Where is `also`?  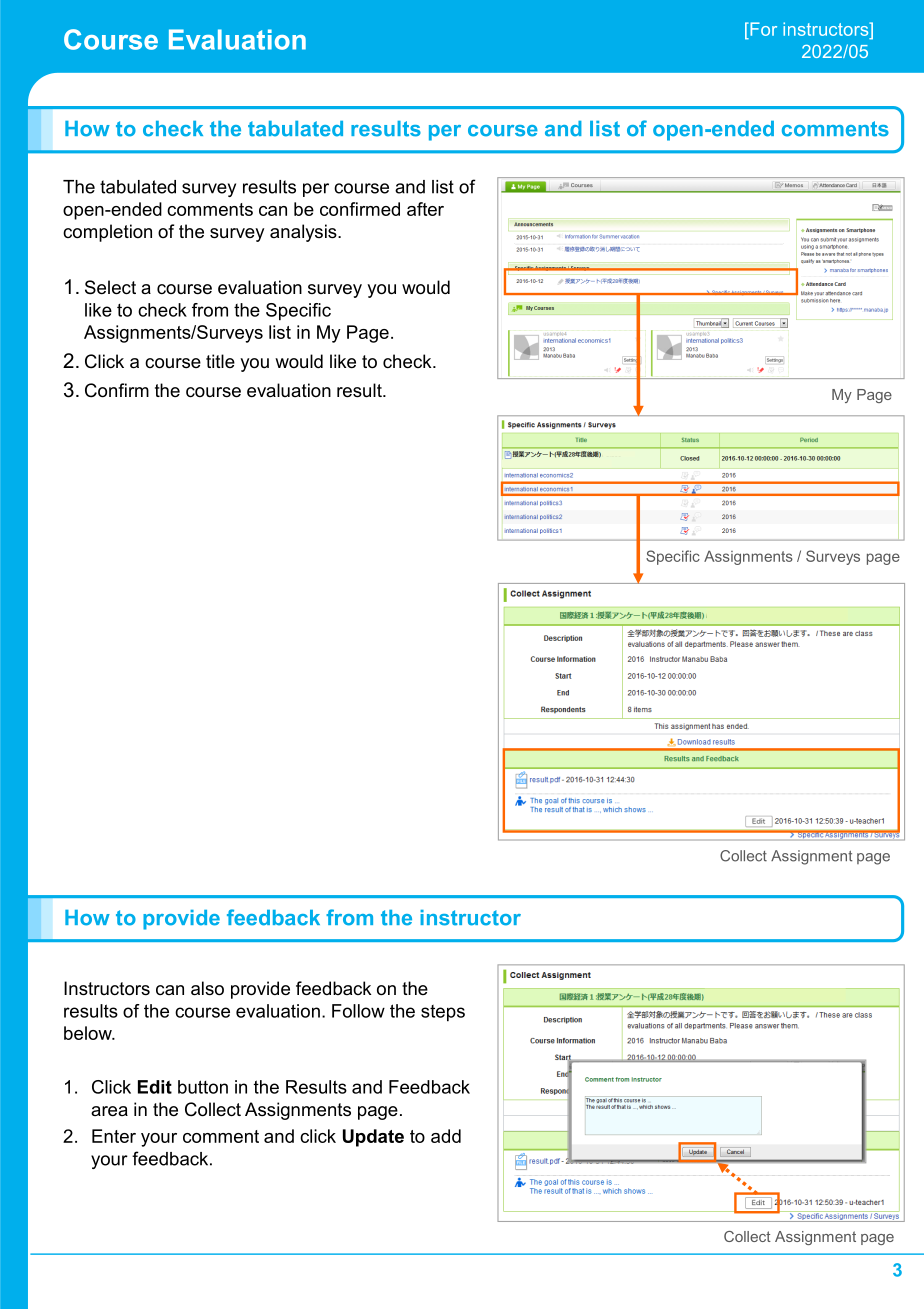 also is located at coordinates (207, 988).
